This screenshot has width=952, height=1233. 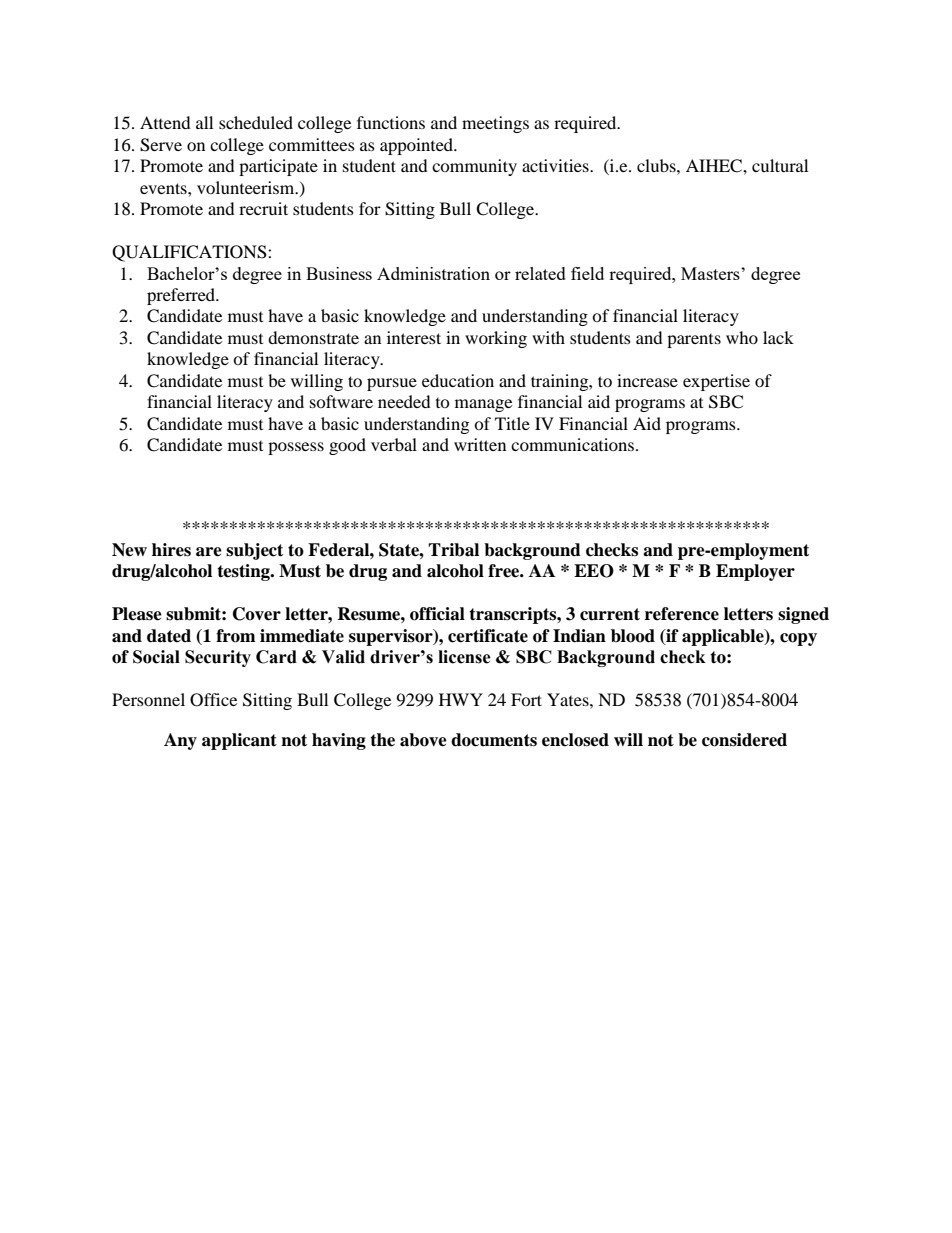 What do you see at coordinates (171, 550) in the screenshot?
I see `hires` at bounding box center [171, 550].
